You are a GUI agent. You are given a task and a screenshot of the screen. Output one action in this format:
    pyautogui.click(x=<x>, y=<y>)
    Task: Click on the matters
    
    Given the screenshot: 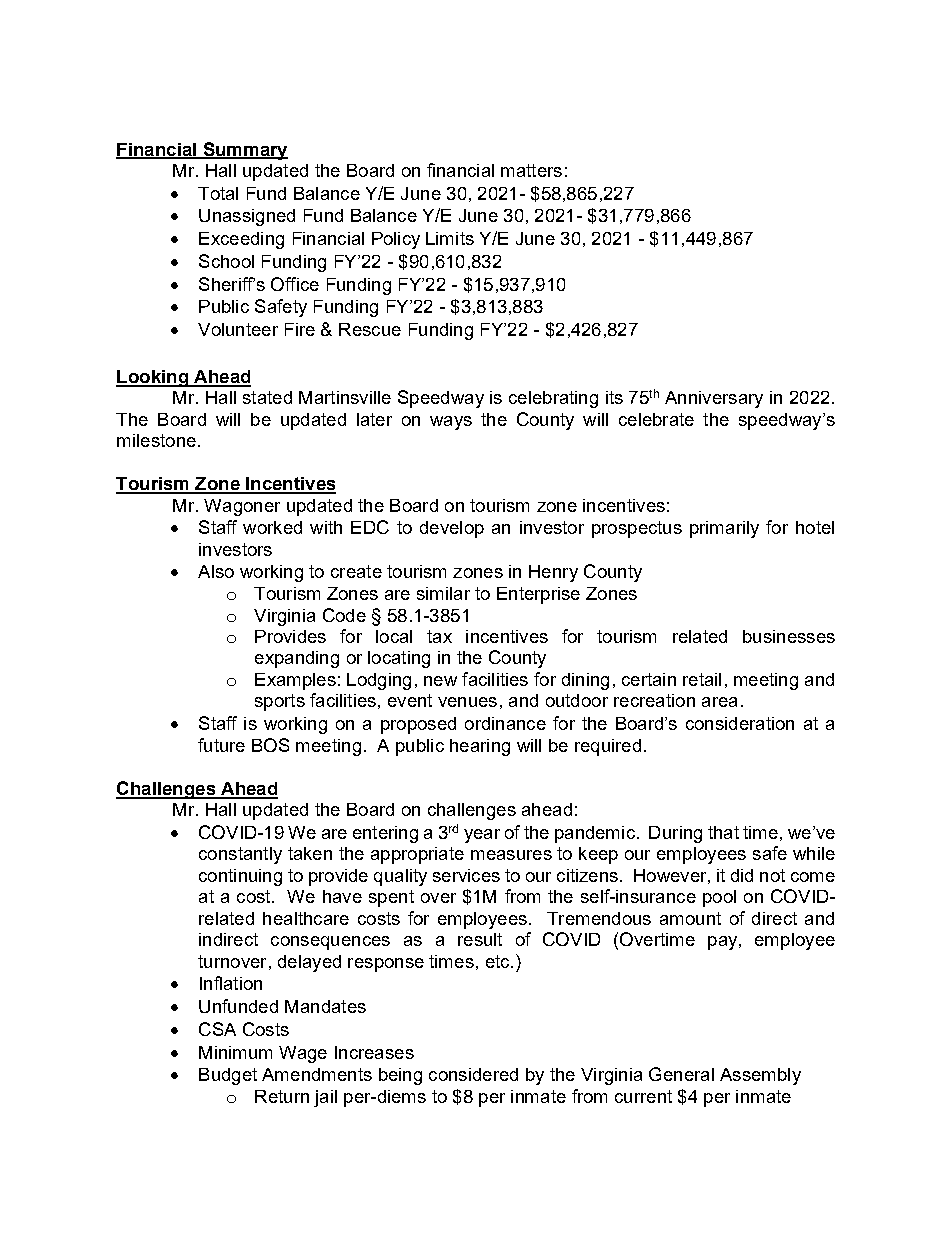 What is the action you would take?
    pyautogui.click(x=531, y=170)
